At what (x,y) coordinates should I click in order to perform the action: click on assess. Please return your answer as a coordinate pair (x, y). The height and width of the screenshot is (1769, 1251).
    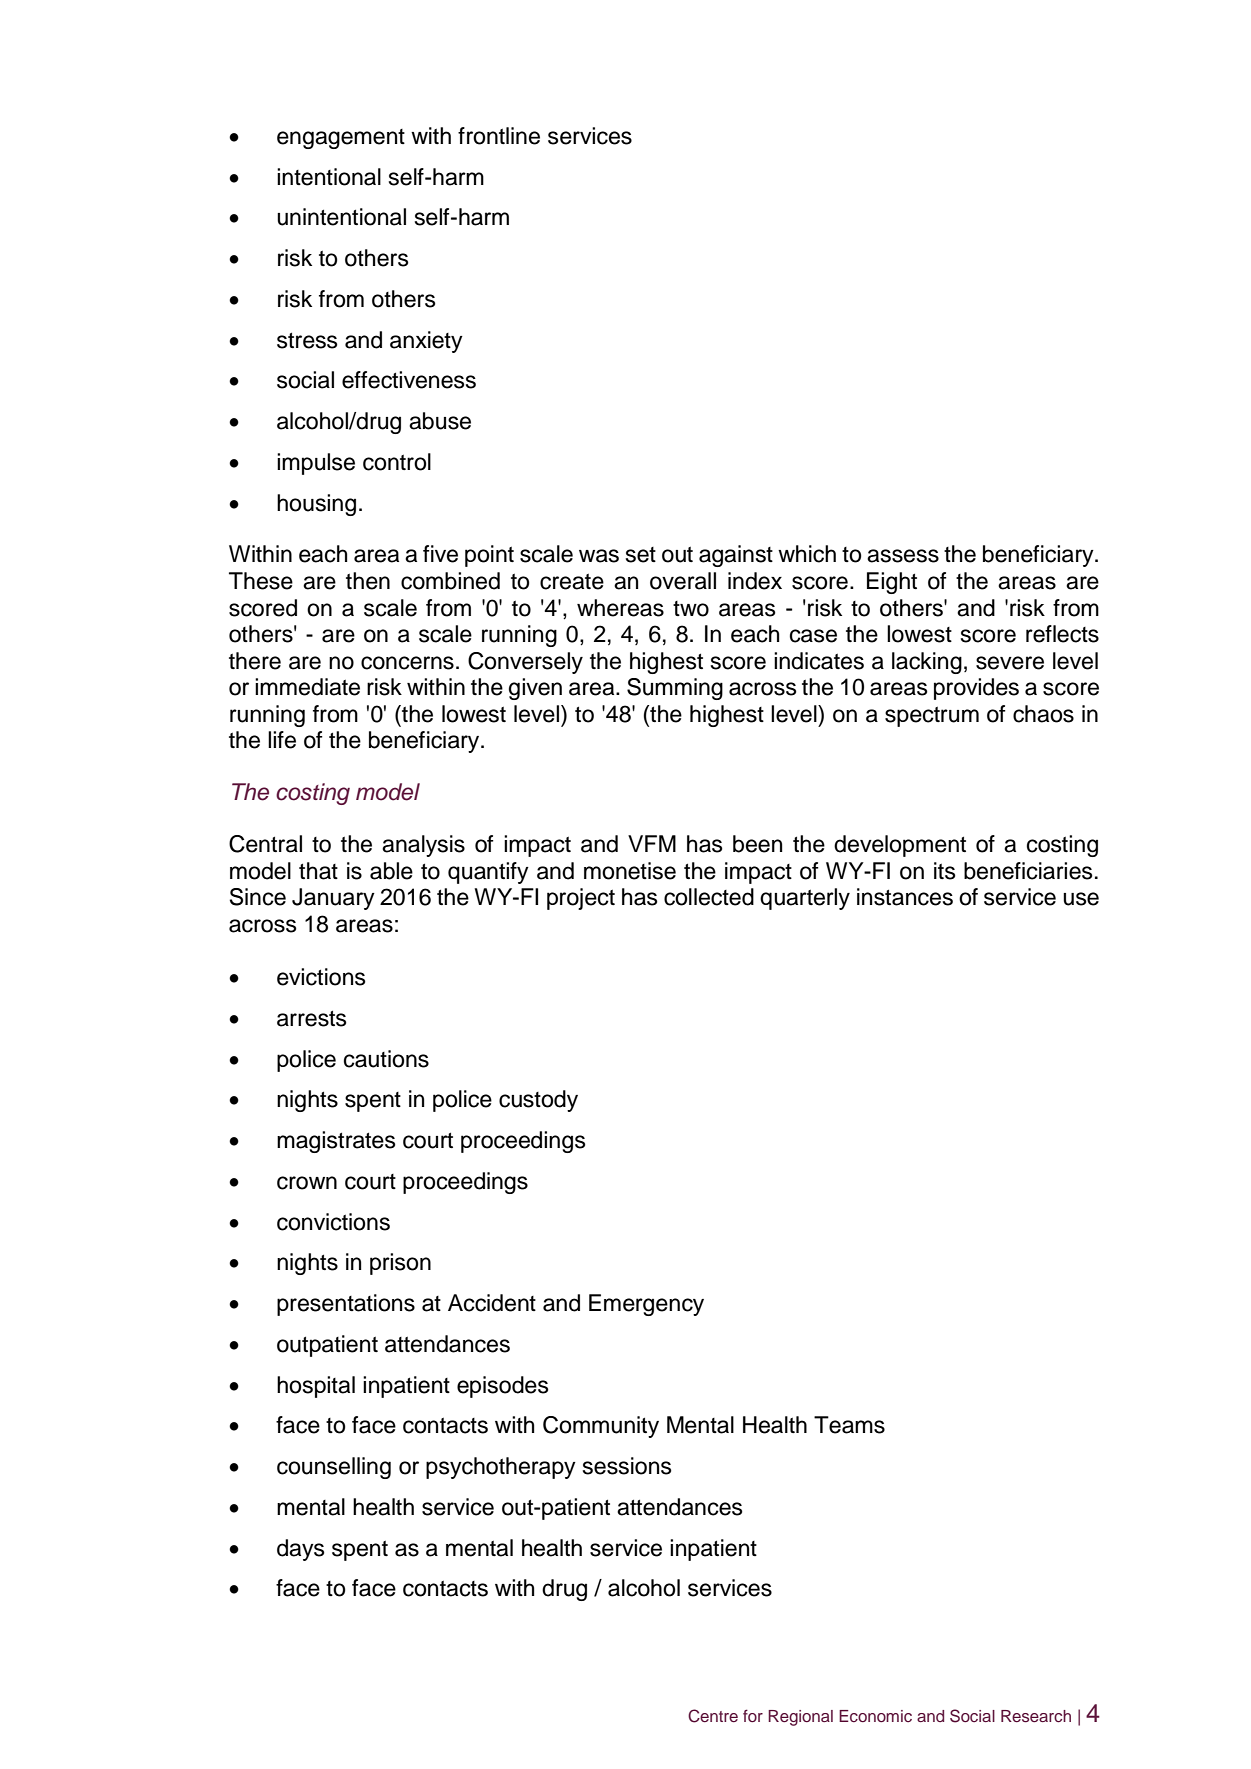
    Looking at the image, I should click on (903, 556).
